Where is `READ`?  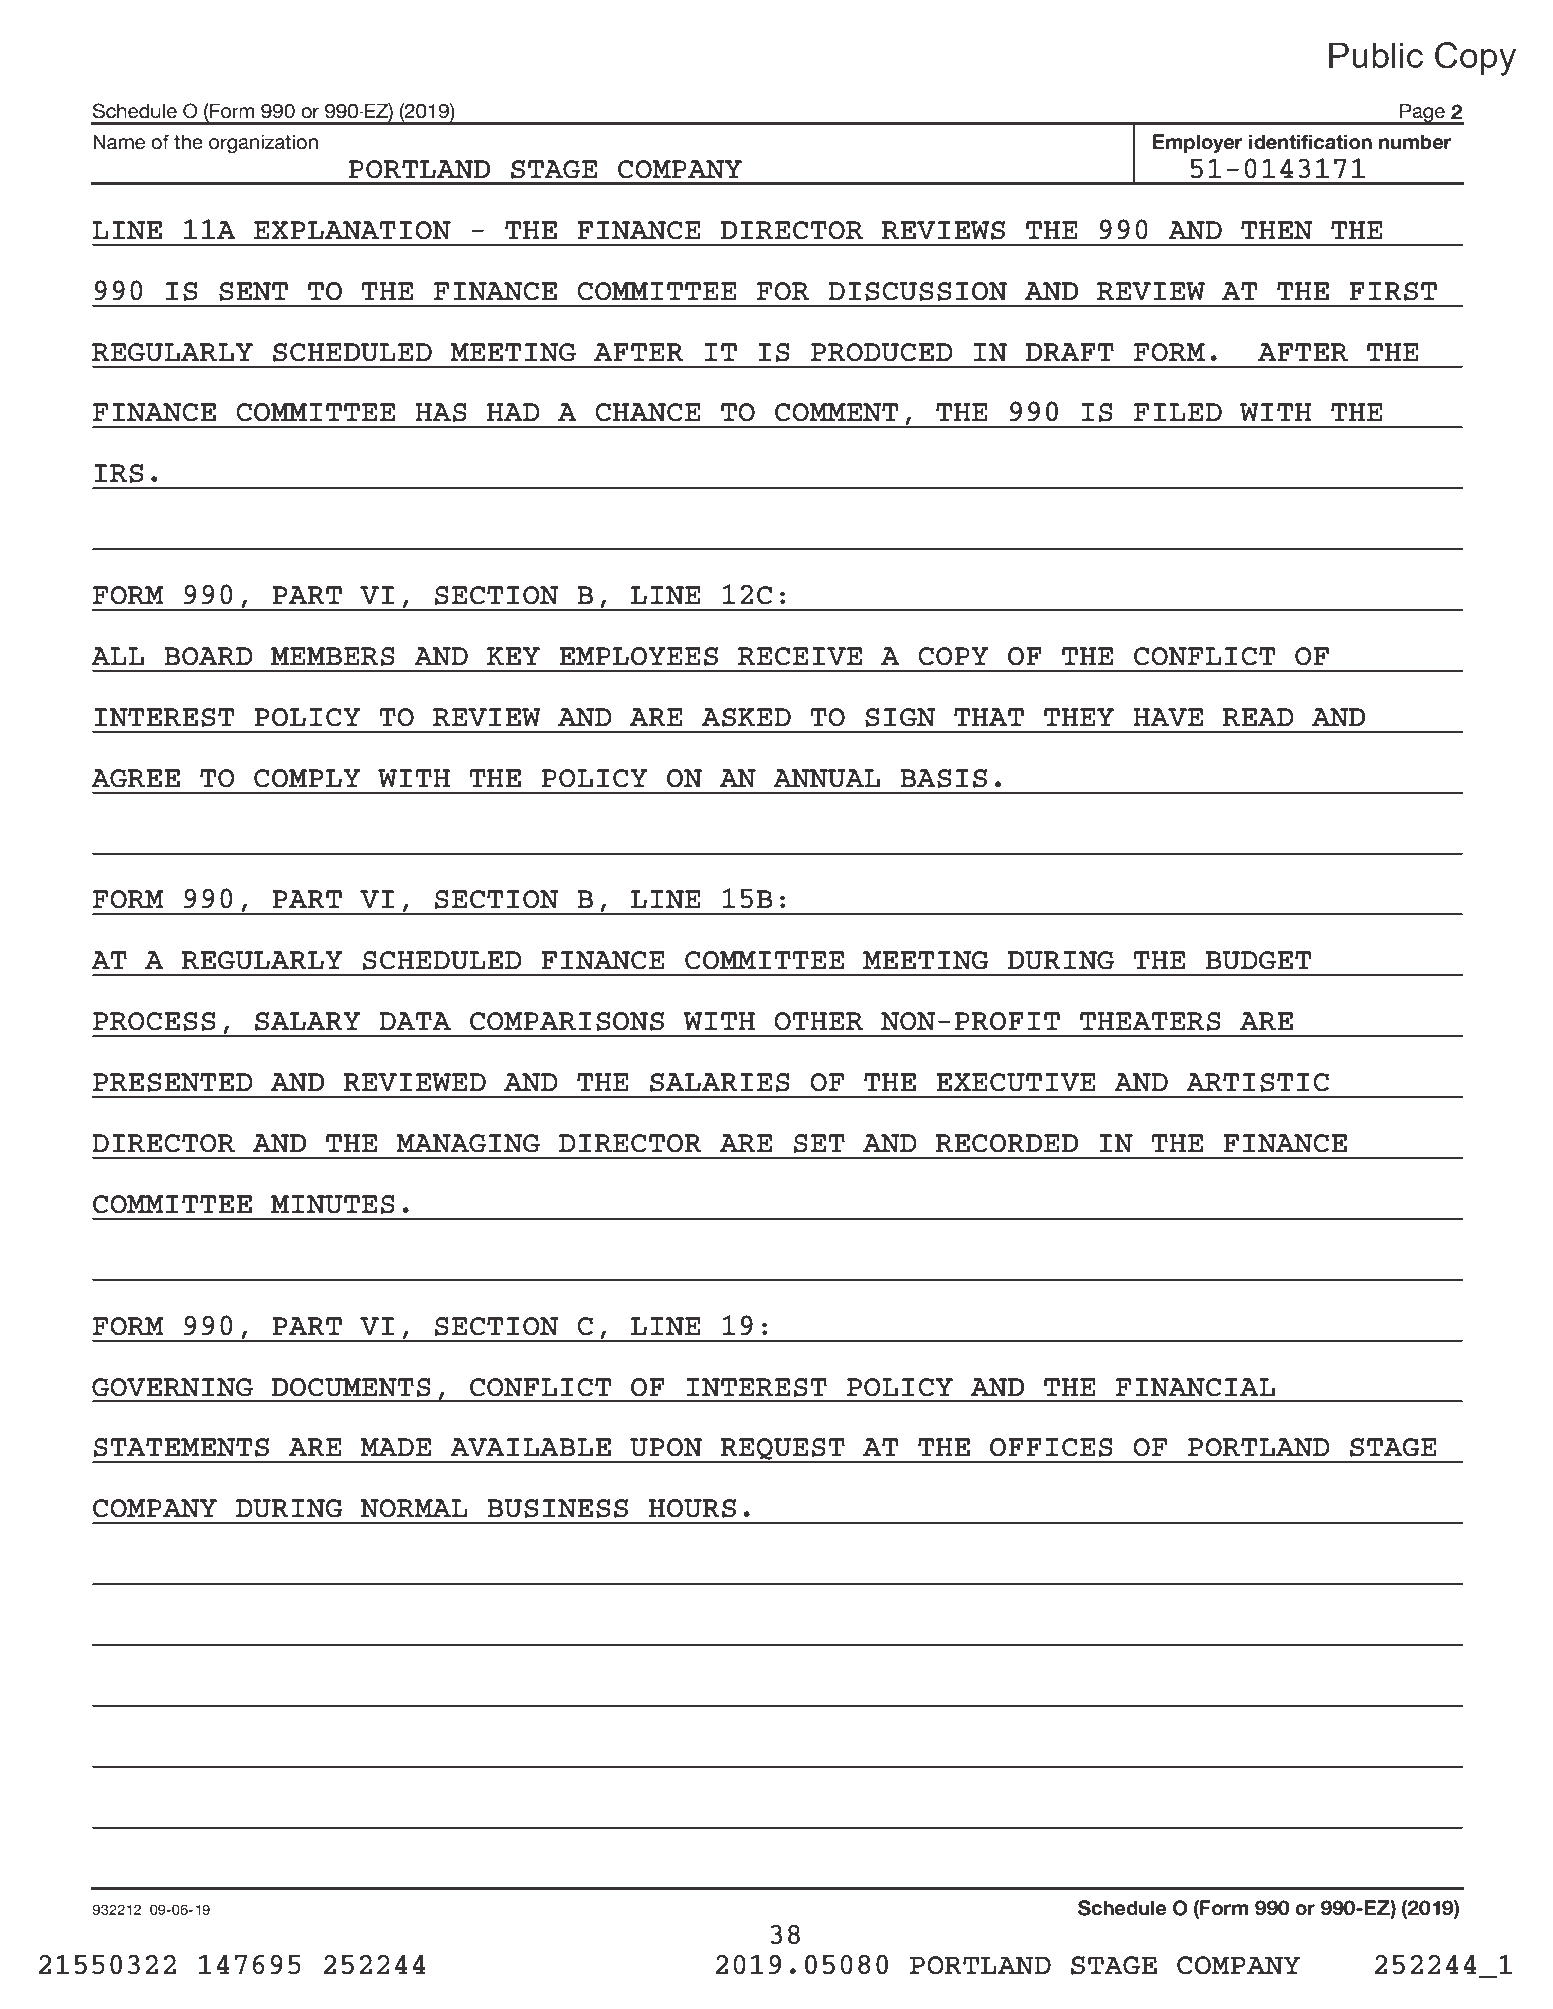 READ is located at coordinates (1258, 717).
